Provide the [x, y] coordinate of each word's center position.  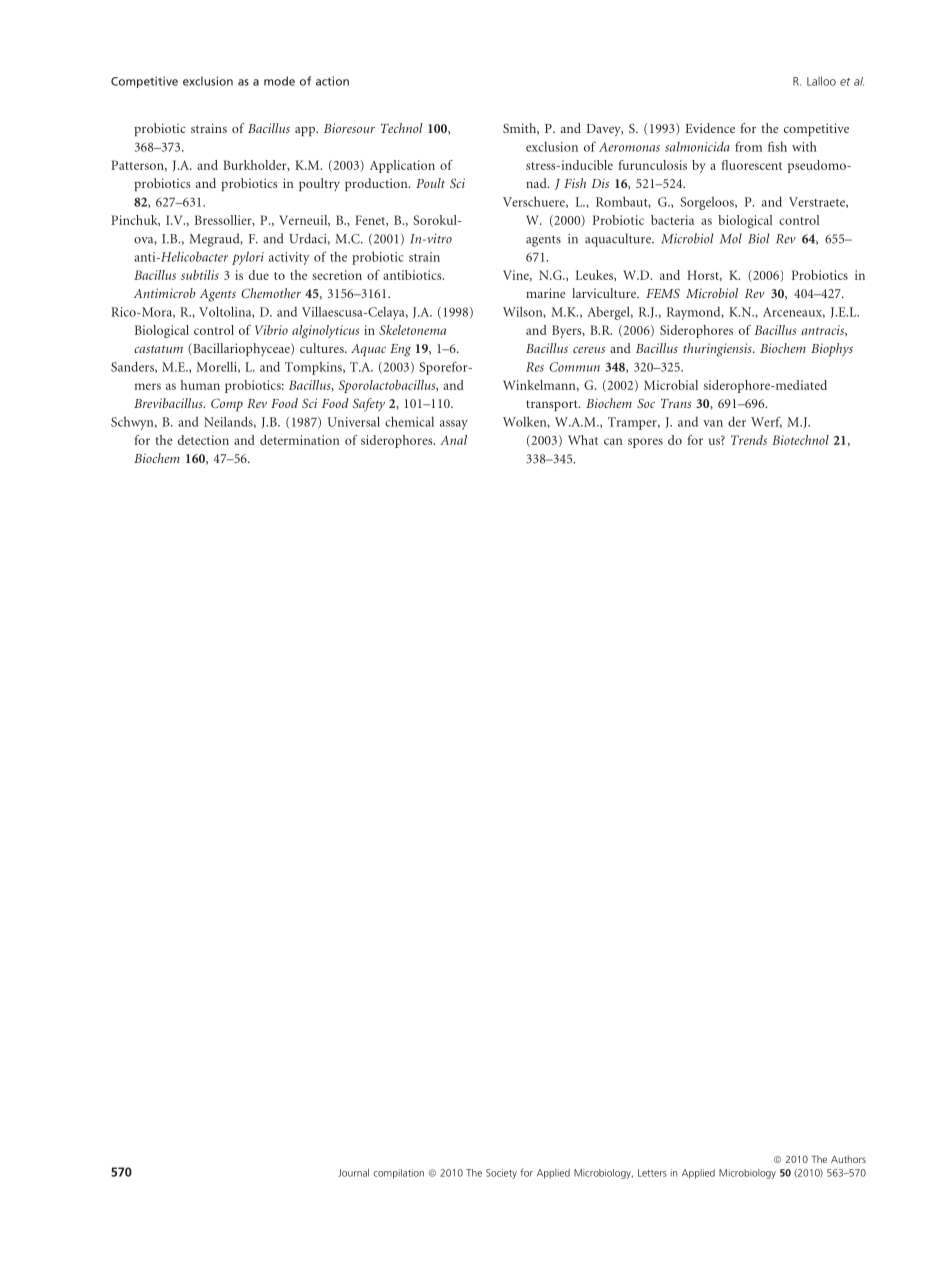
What [583, 440]
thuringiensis [718, 350]
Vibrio [271, 330]
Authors [848, 1159]
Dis [600, 183]
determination [300, 440]
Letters [652, 1173]
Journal [353, 1173]
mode [279, 81]
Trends [749, 440]
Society [501, 1174]
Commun [574, 367]
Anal [453, 440]
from [748, 146]
